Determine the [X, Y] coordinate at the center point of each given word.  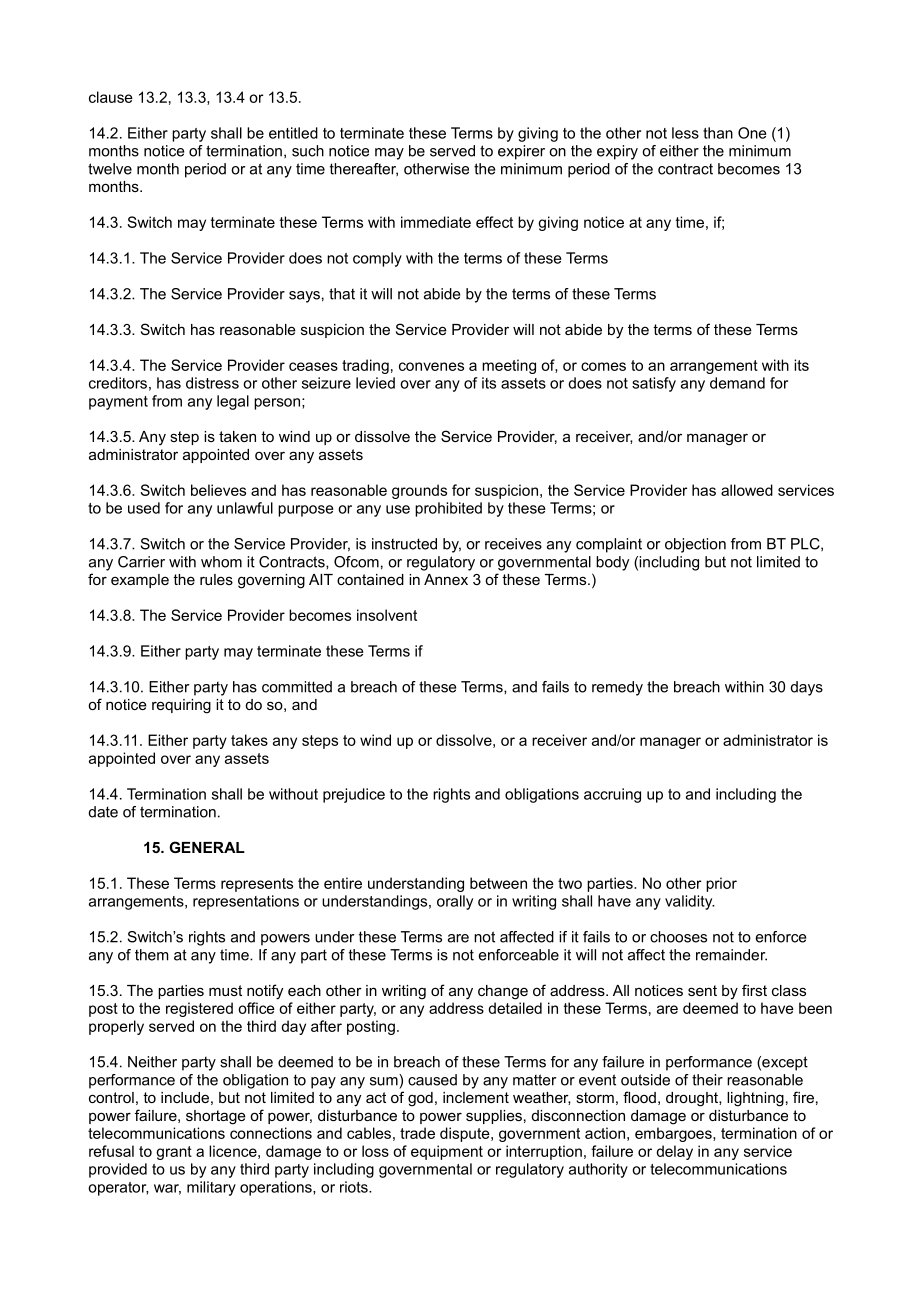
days [807, 688]
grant [174, 1153]
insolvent [387, 615]
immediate [436, 222]
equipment [447, 1152]
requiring [181, 706]
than [718, 133]
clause [111, 97]
